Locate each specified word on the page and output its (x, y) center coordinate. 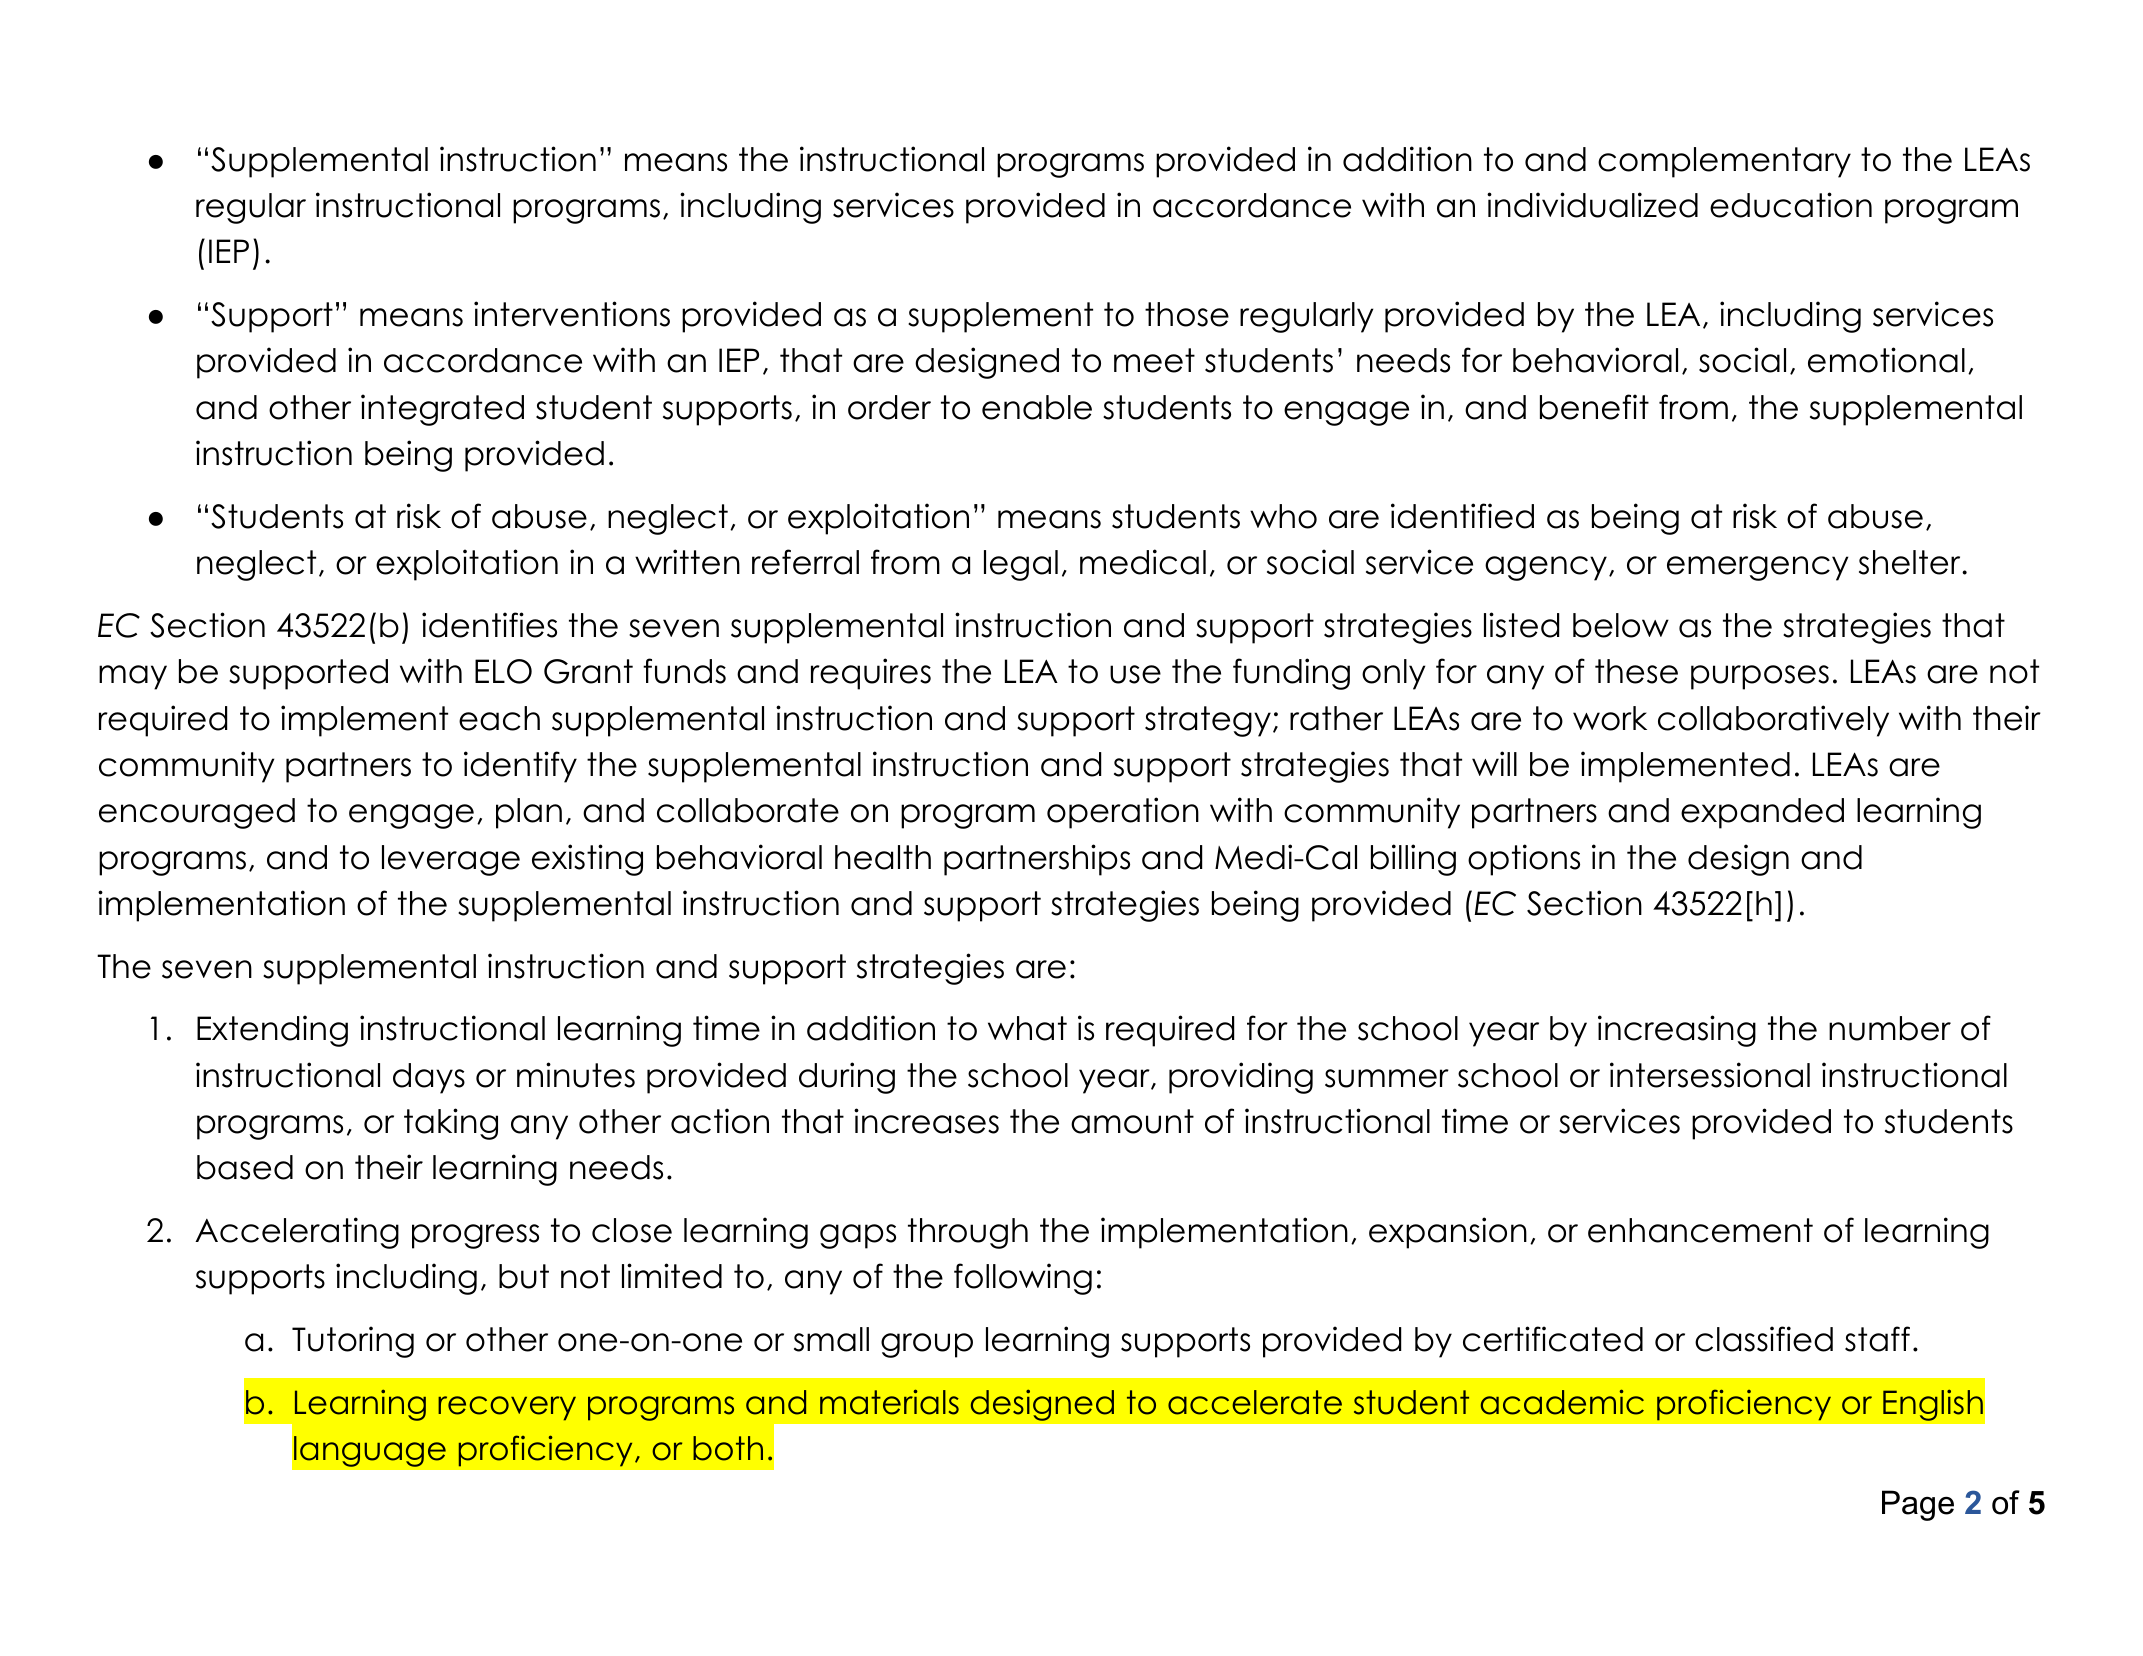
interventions (572, 314)
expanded (1762, 813)
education (1791, 205)
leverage (451, 860)
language (370, 1451)
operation (1123, 813)
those (1187, 314)
